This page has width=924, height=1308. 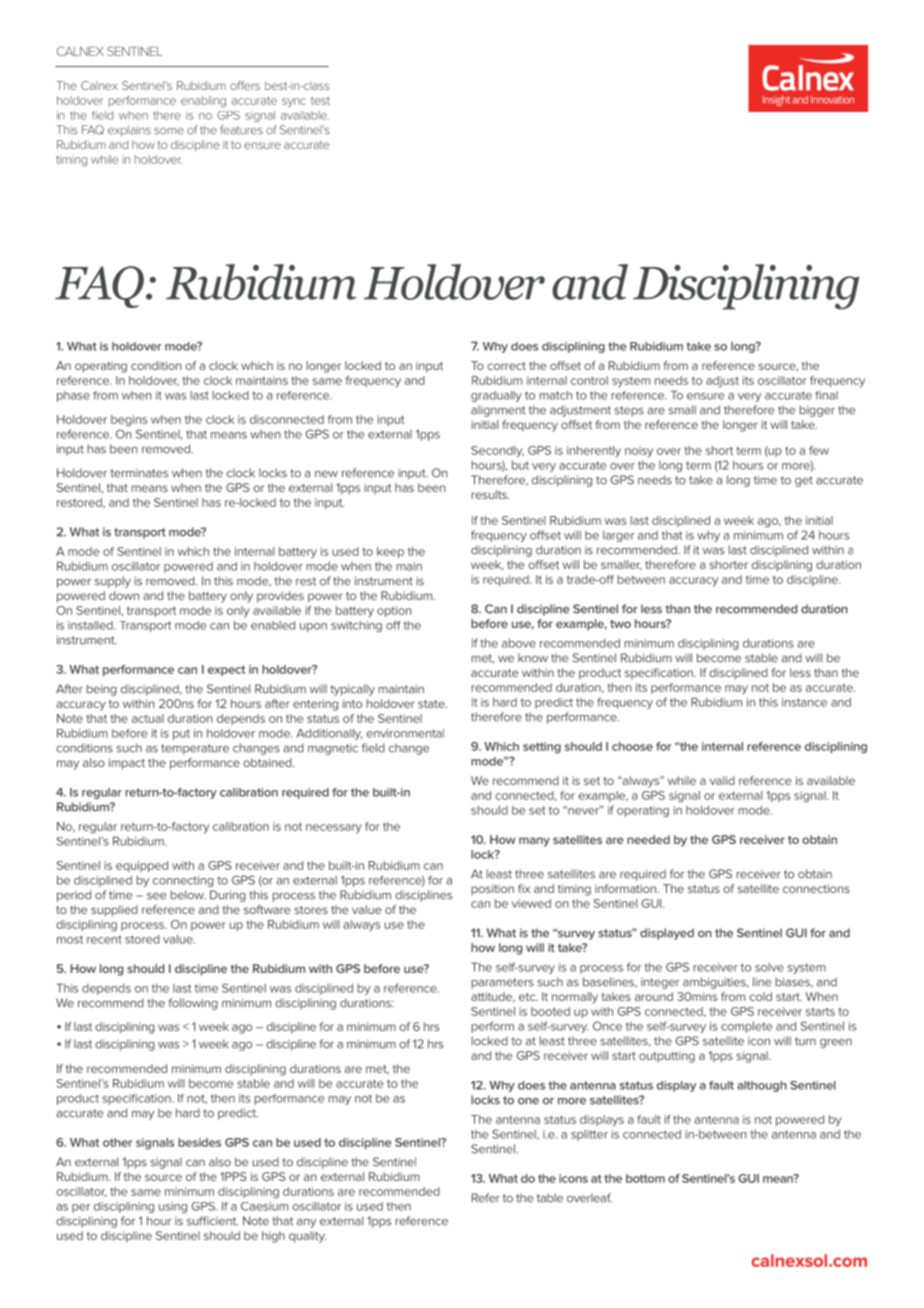 What do you see at coordinates (405, 733) in the page?
I see `environmental` at bounding box center [405, 733].
